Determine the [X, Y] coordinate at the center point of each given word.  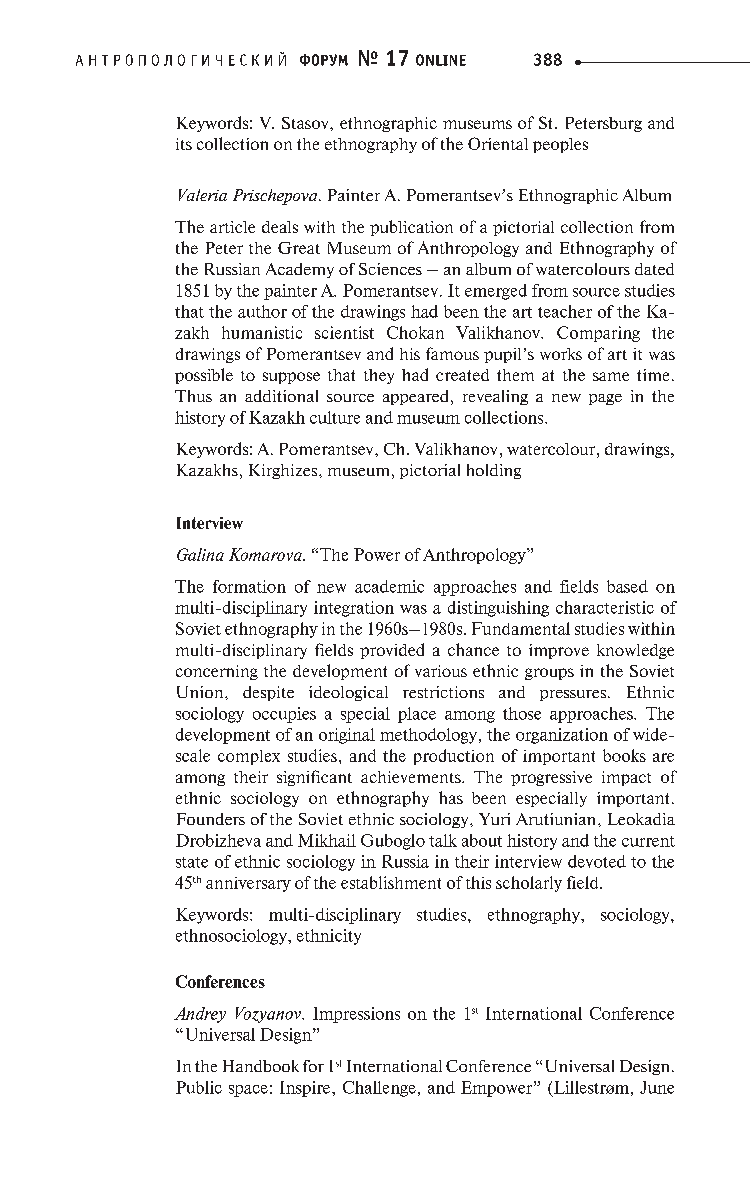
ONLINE [441, 60]
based [627, 586]
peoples [560, 145]
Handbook [261, 1066]
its [184, 144]
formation [249, 586]
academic [389, 586]
